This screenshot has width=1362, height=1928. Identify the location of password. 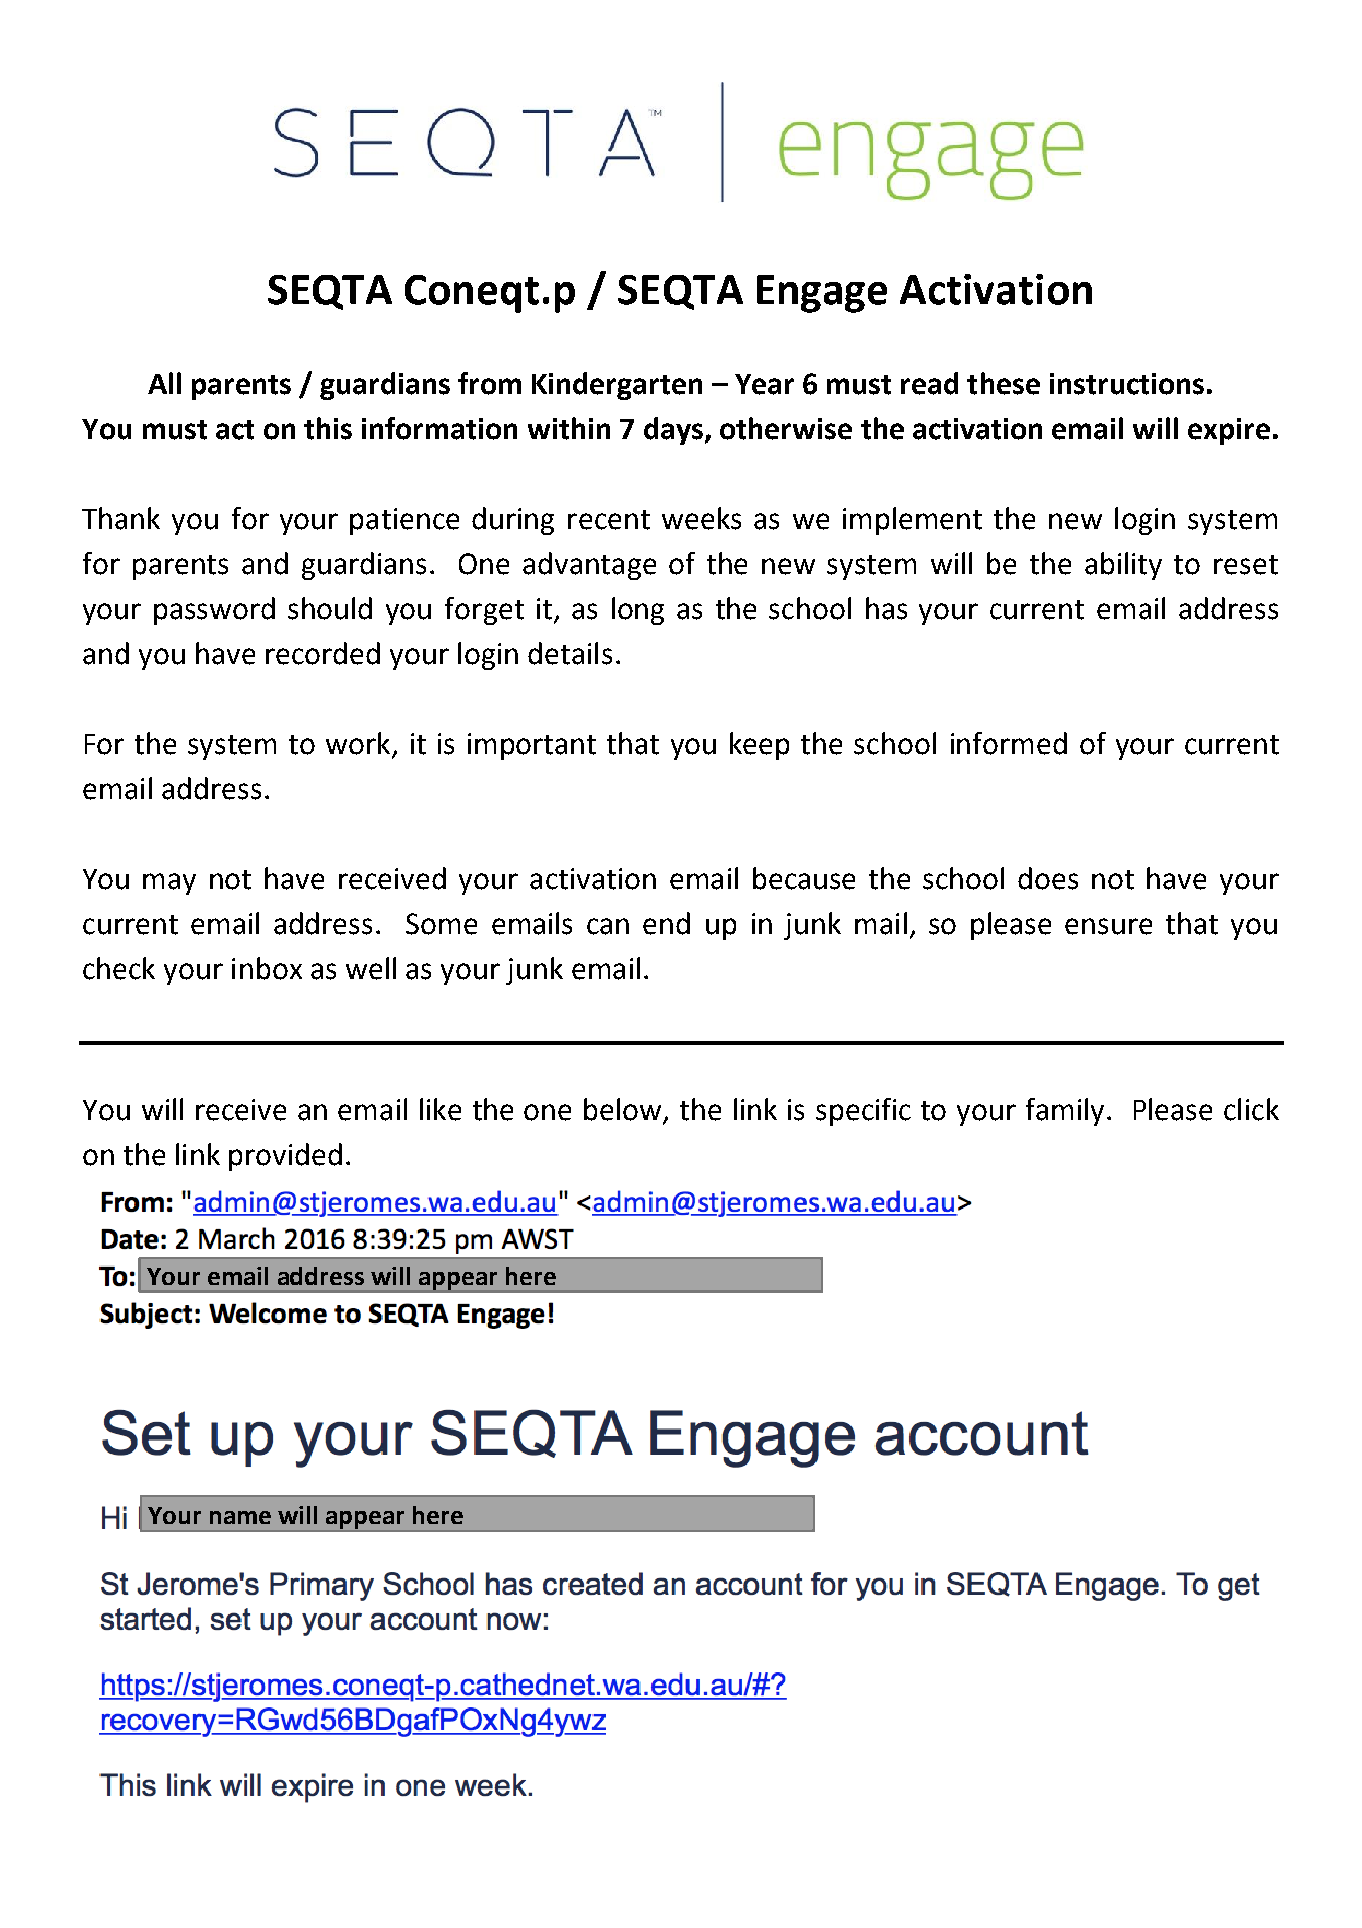
(214, 611).
